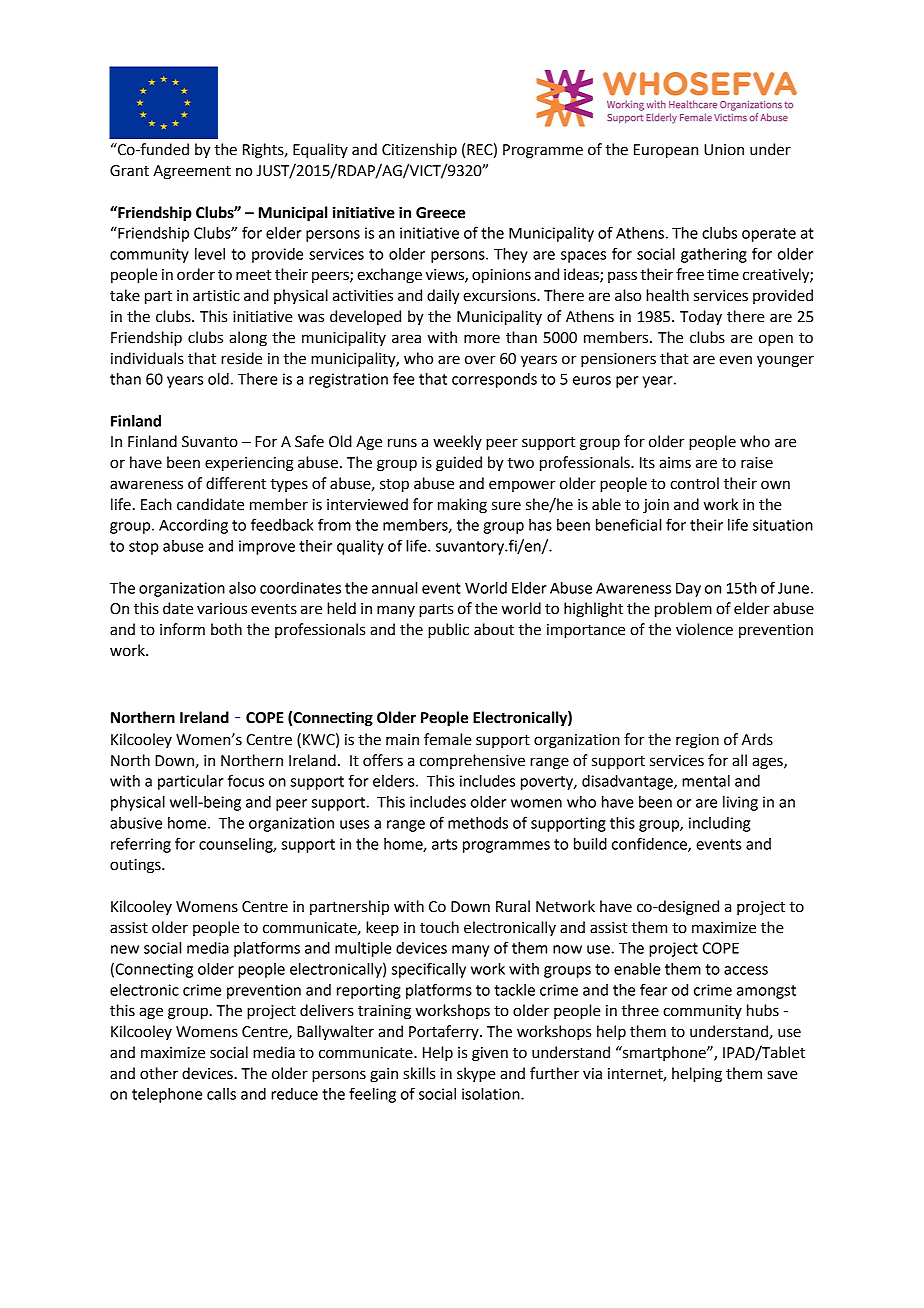 This page has height=1308, width=924. What do you see at coordinates (192, 172) in the page?
I see `Agreement` at bounding box center [192, 172].
